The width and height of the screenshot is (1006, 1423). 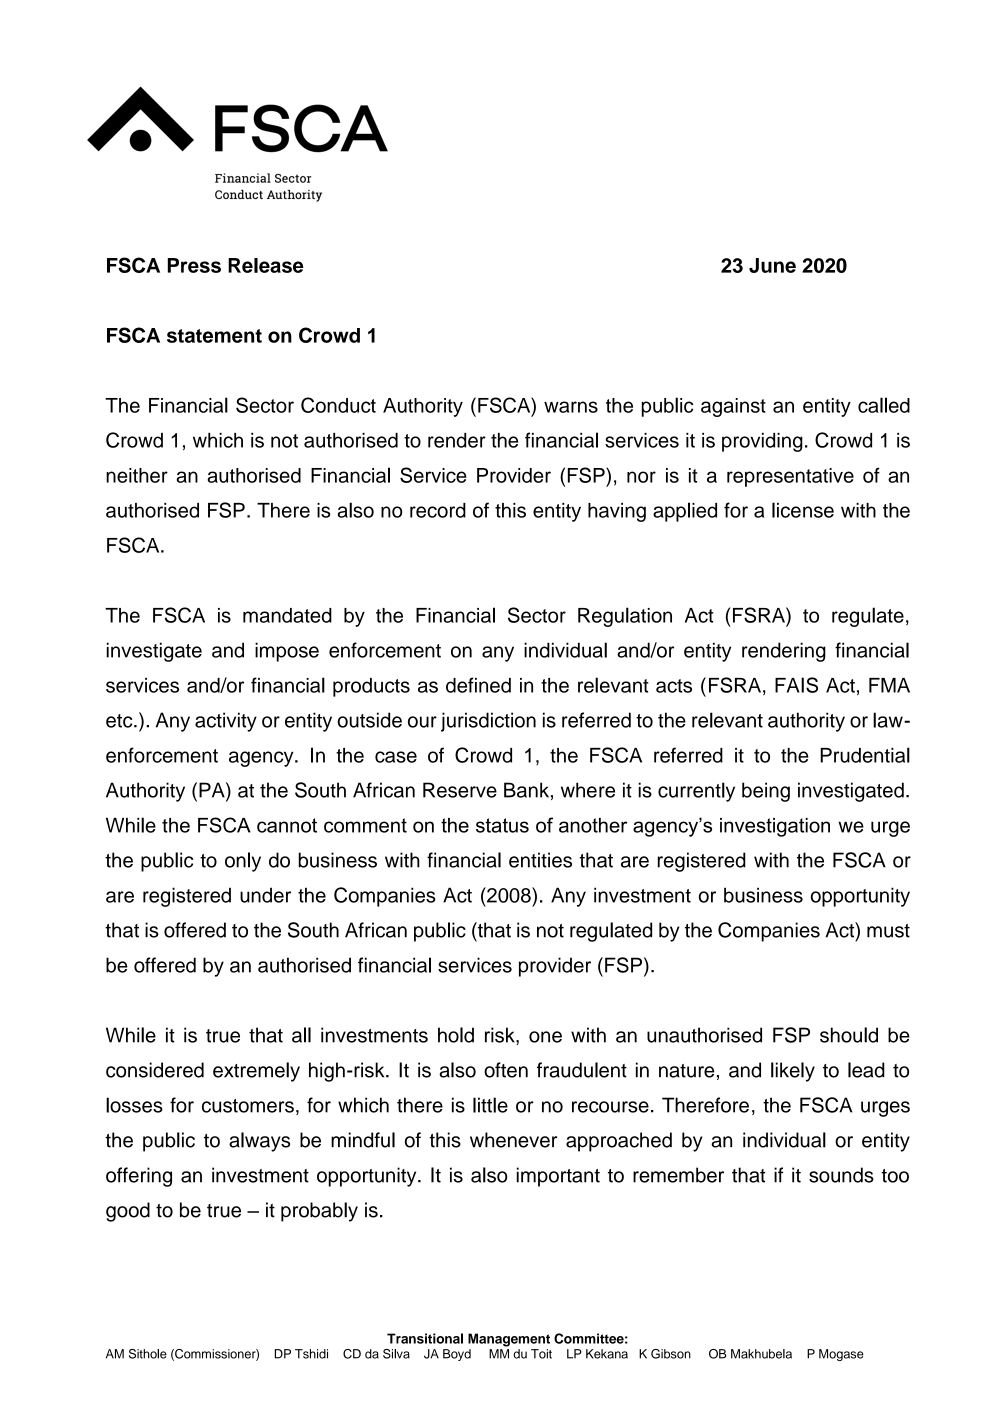 What do you see at coordinates (438, 510) in the screenshot?
I see `record` at bounding box center [438, 510].
